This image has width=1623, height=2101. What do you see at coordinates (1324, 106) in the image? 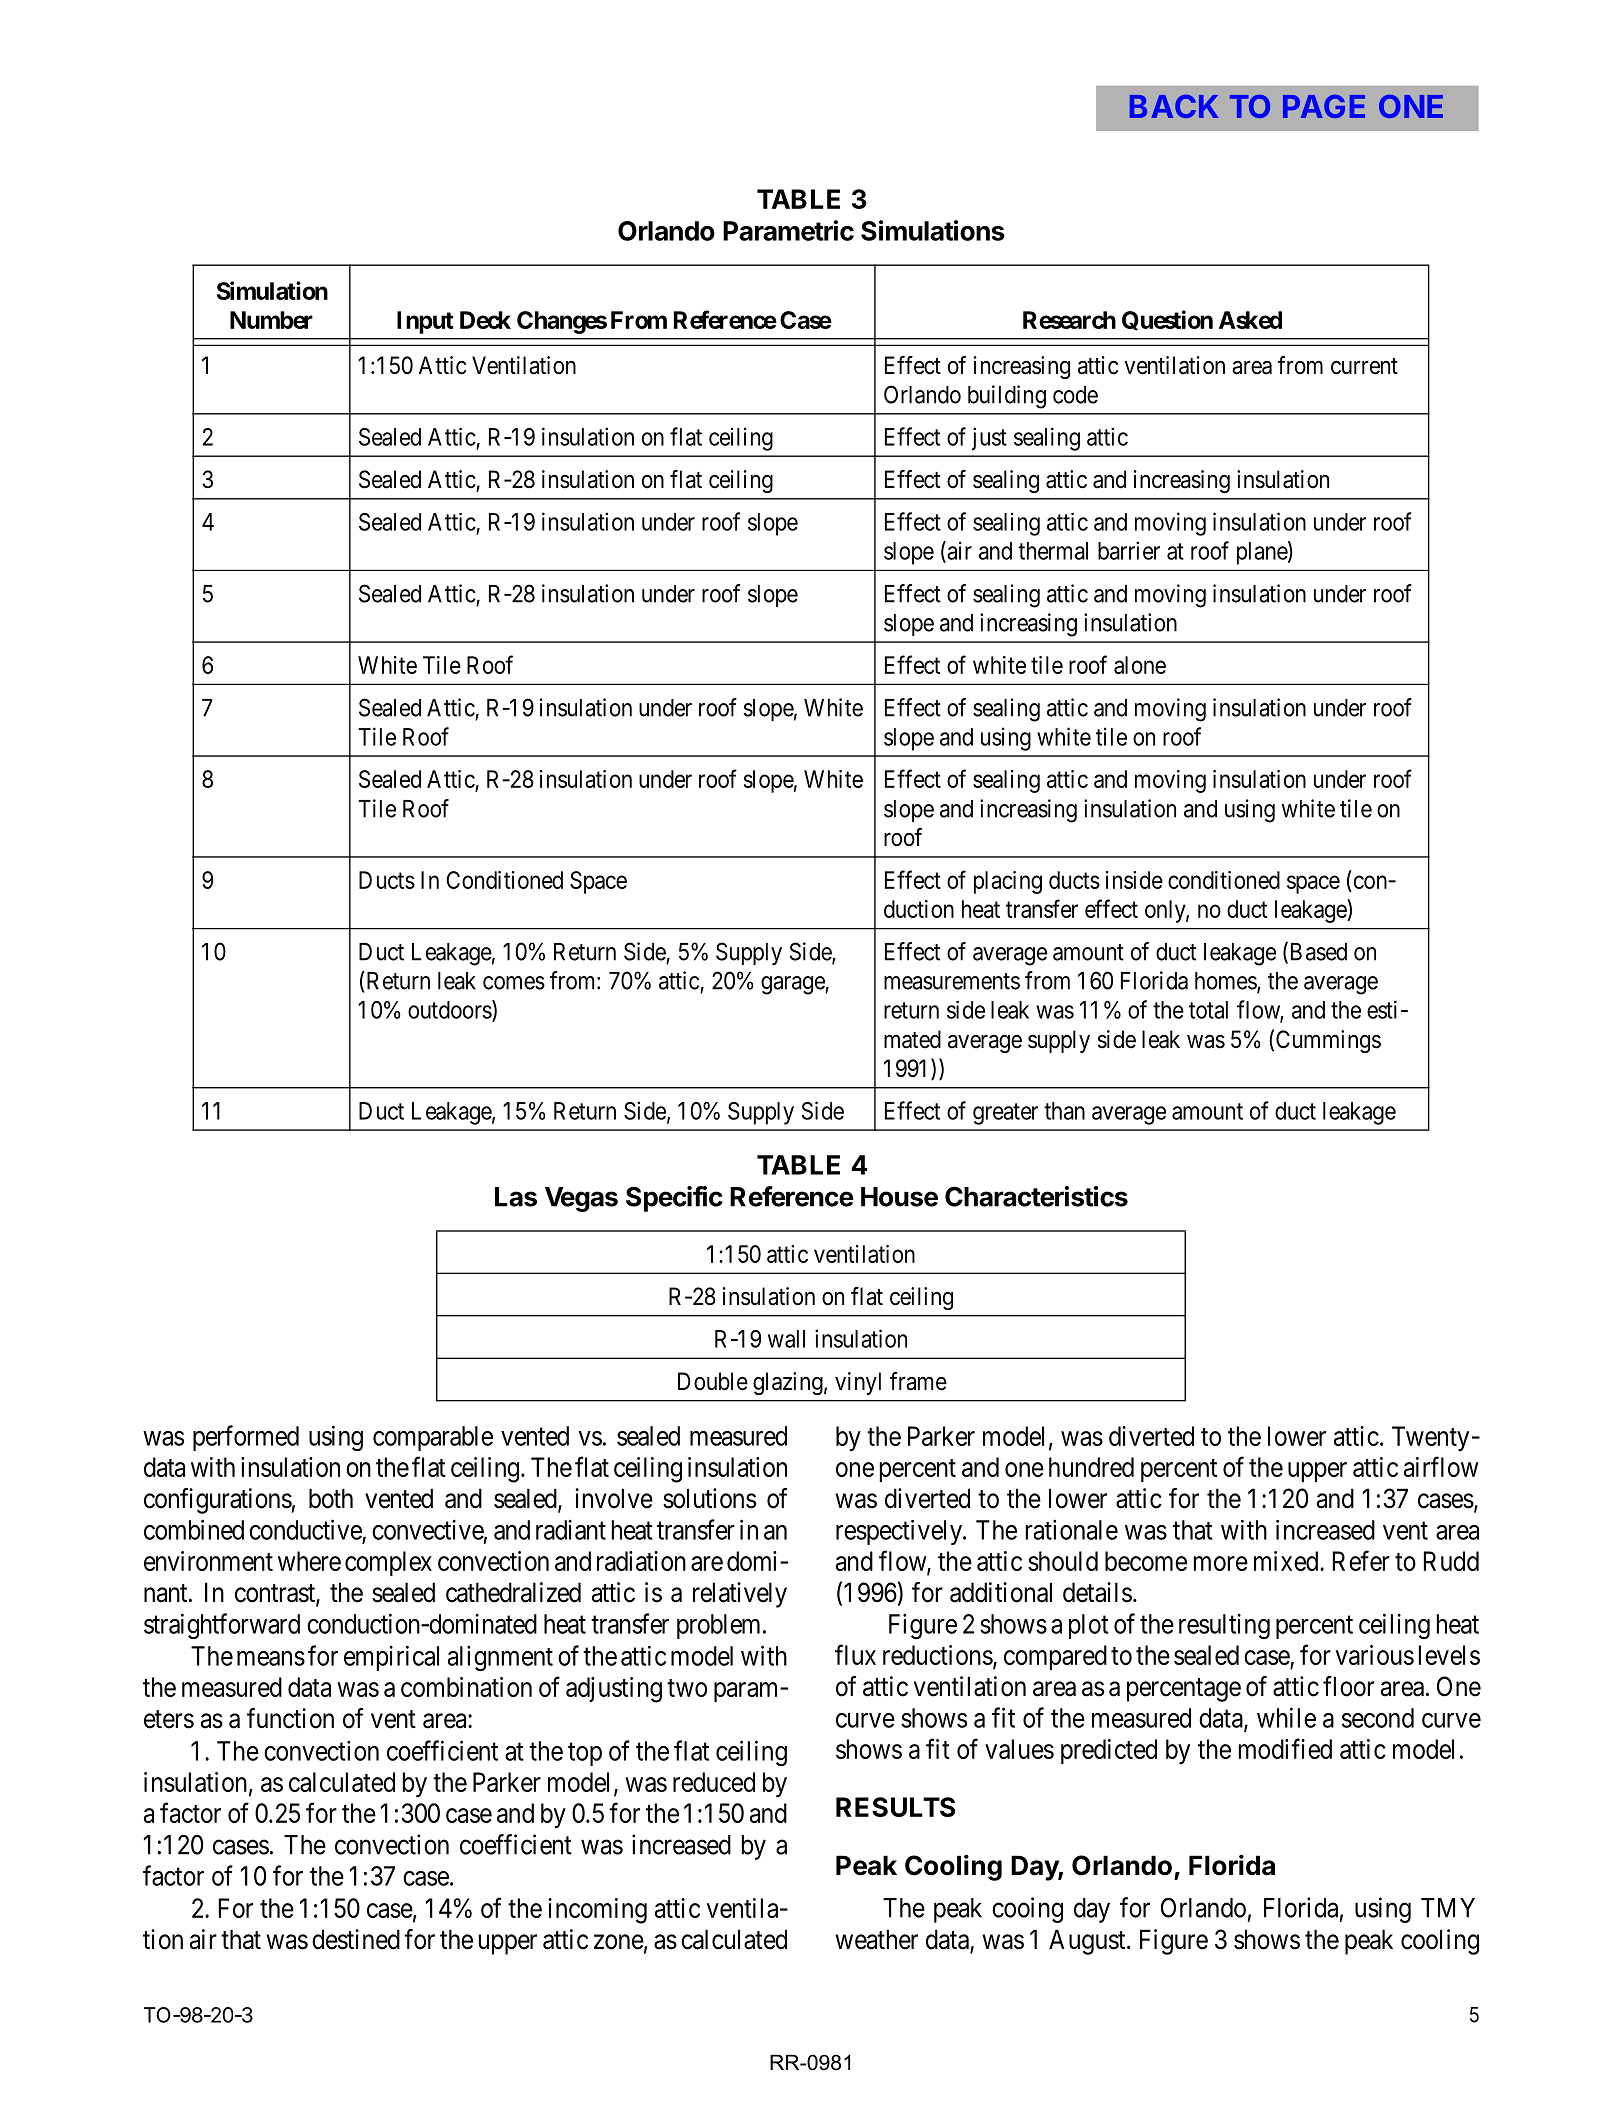
I see `PAGE` at bounding box center [1324, 106].
